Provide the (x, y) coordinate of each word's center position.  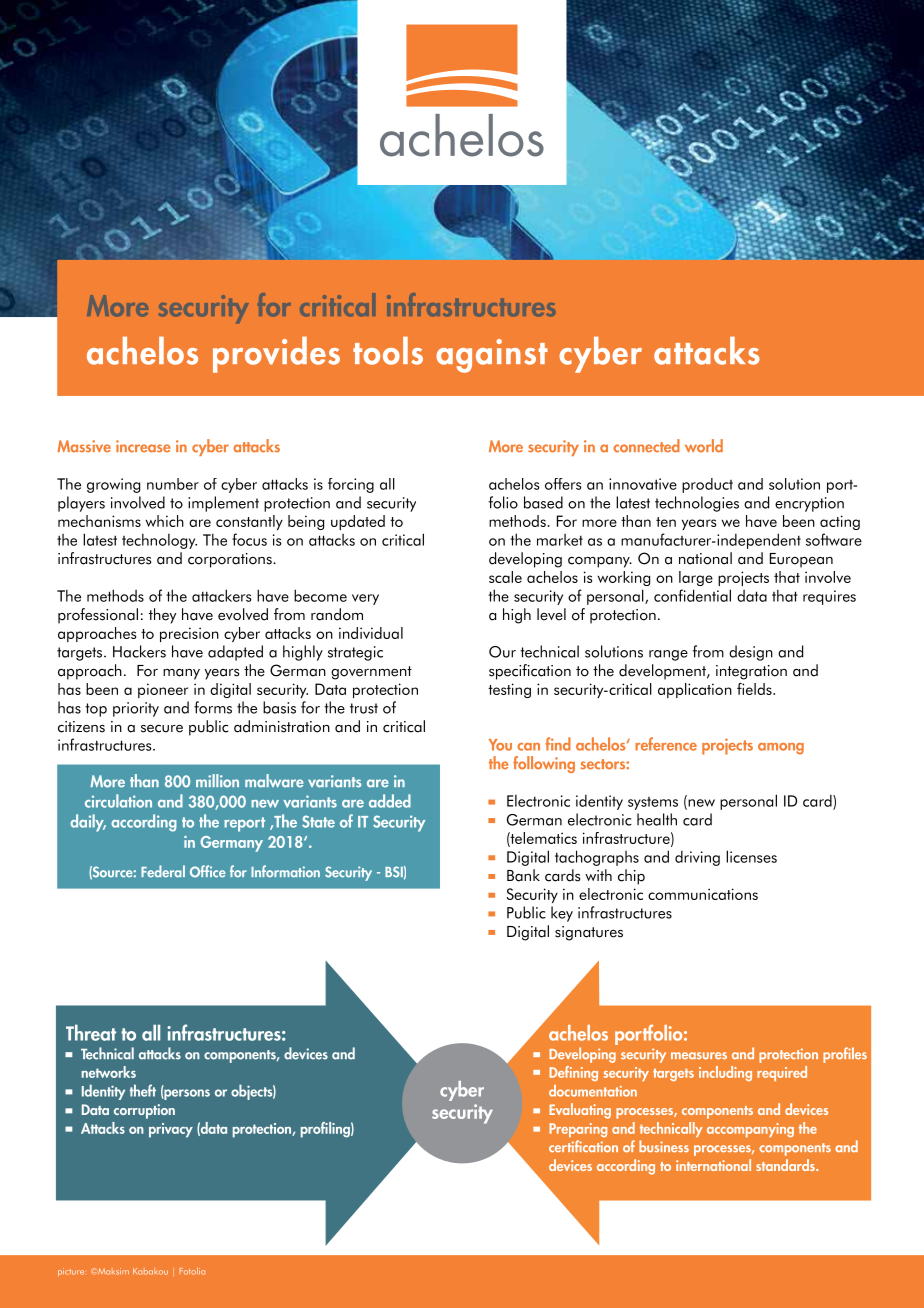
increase (143, 446)
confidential (692, 595)
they (163, 616)
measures (699, 1055)
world (704, 446)
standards (786, 1165)
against (492, 356)
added (390, 801)
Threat (91, 1033)
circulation (118, 801)
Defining (573, 1073)
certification (583, 1146)
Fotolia (192, 1271)
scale (505, 577)
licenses (751, 856)
